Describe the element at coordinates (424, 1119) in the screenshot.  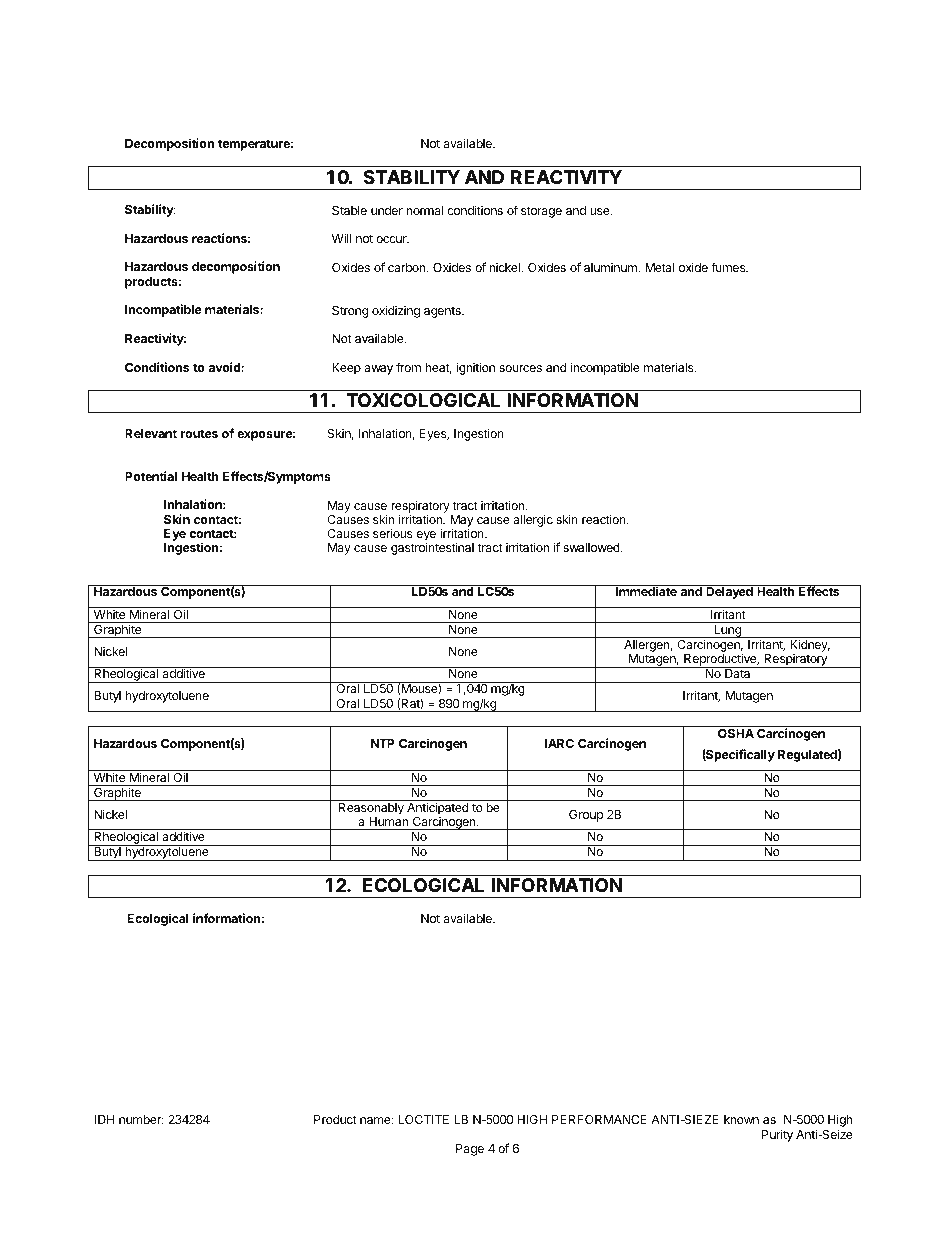
I see `LOCTITE` at that location.
